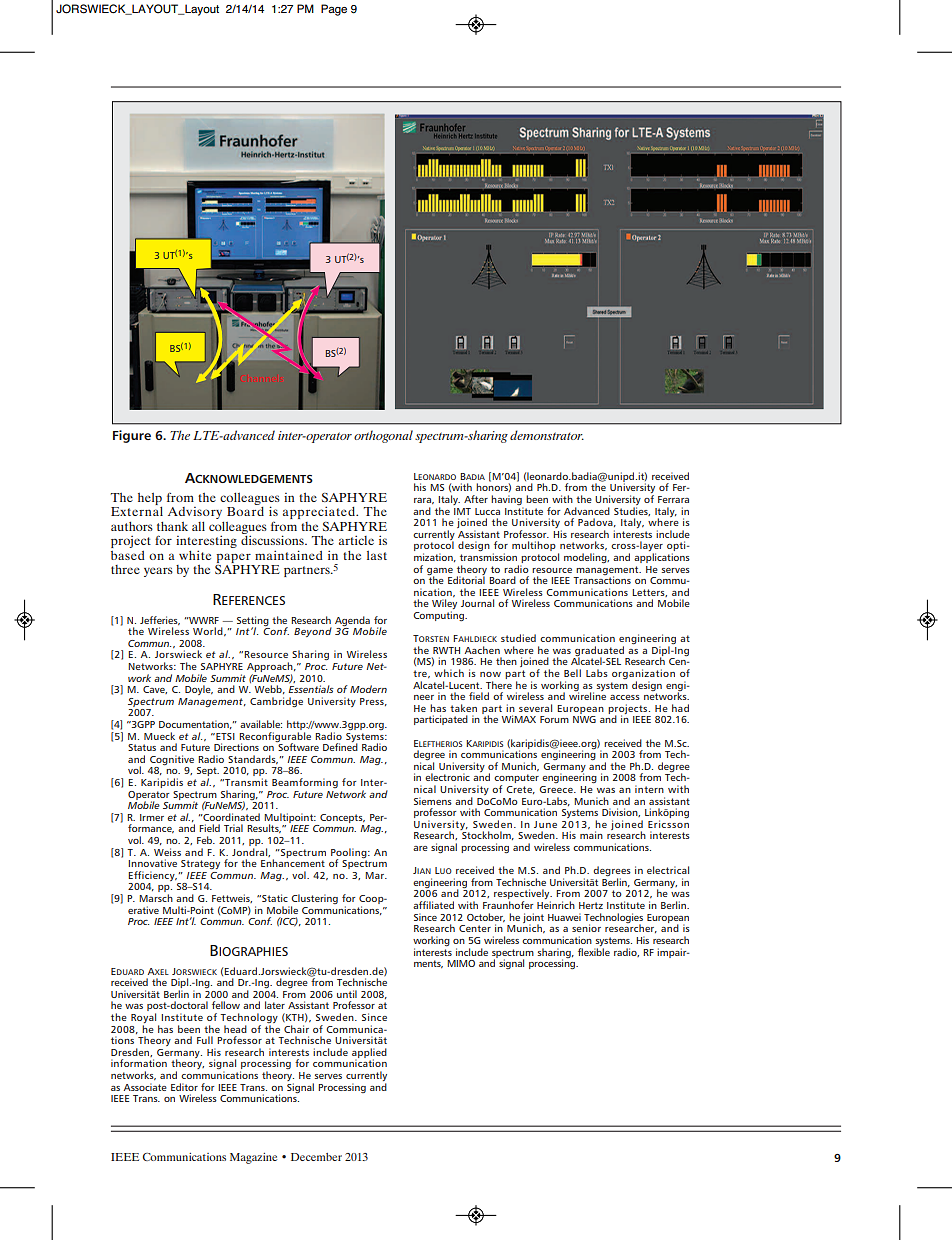 The width and height of the screenshot is (952, 1240). What do you see at coordinates (200, 864) in the screenshot?
I see `Strategy` at bounding box center [200, 864].
